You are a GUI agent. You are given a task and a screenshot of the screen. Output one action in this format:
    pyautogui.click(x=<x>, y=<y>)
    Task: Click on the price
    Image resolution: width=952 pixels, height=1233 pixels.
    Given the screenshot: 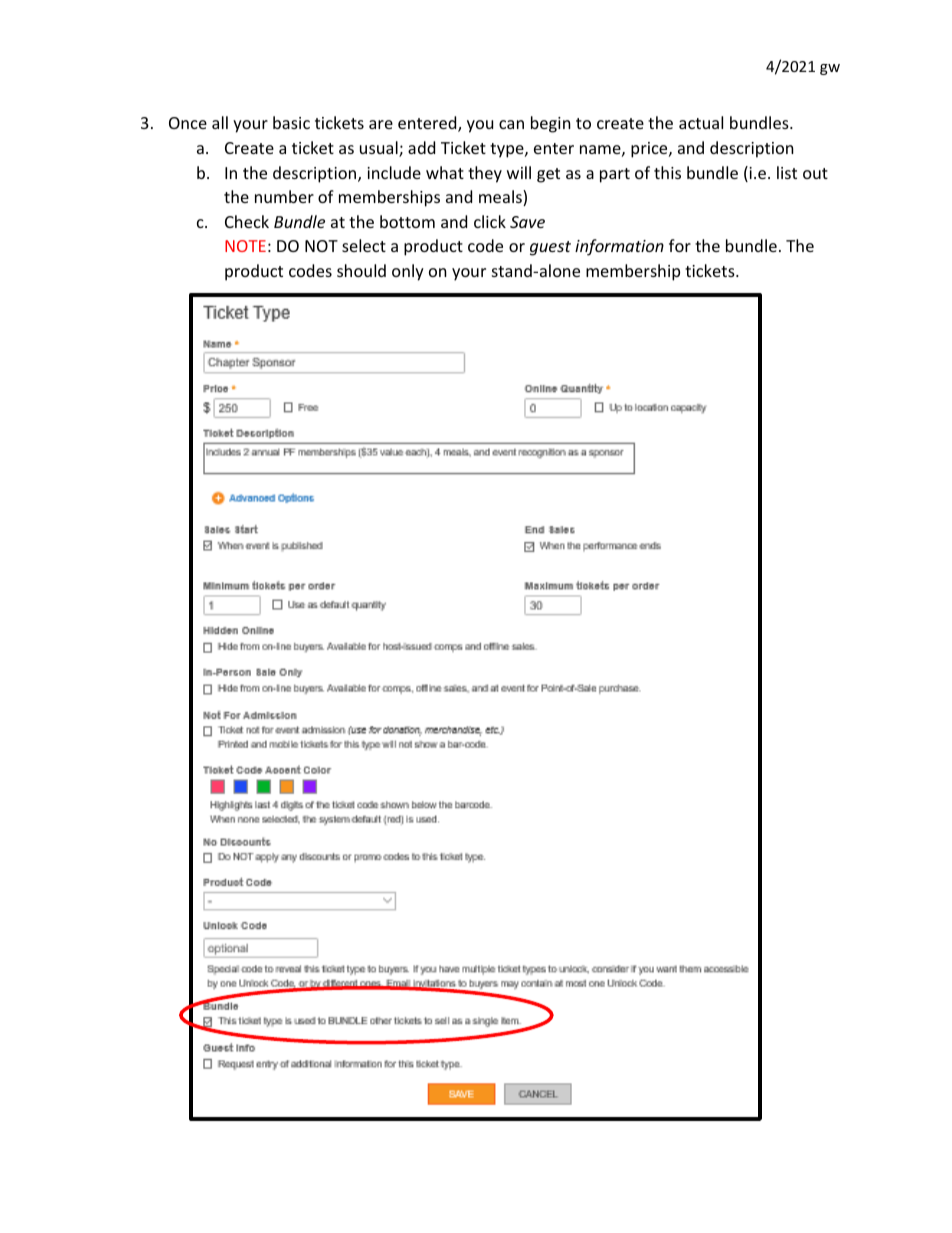 What is the action you would take?
    pyautogui.click(x=650, y=150)
